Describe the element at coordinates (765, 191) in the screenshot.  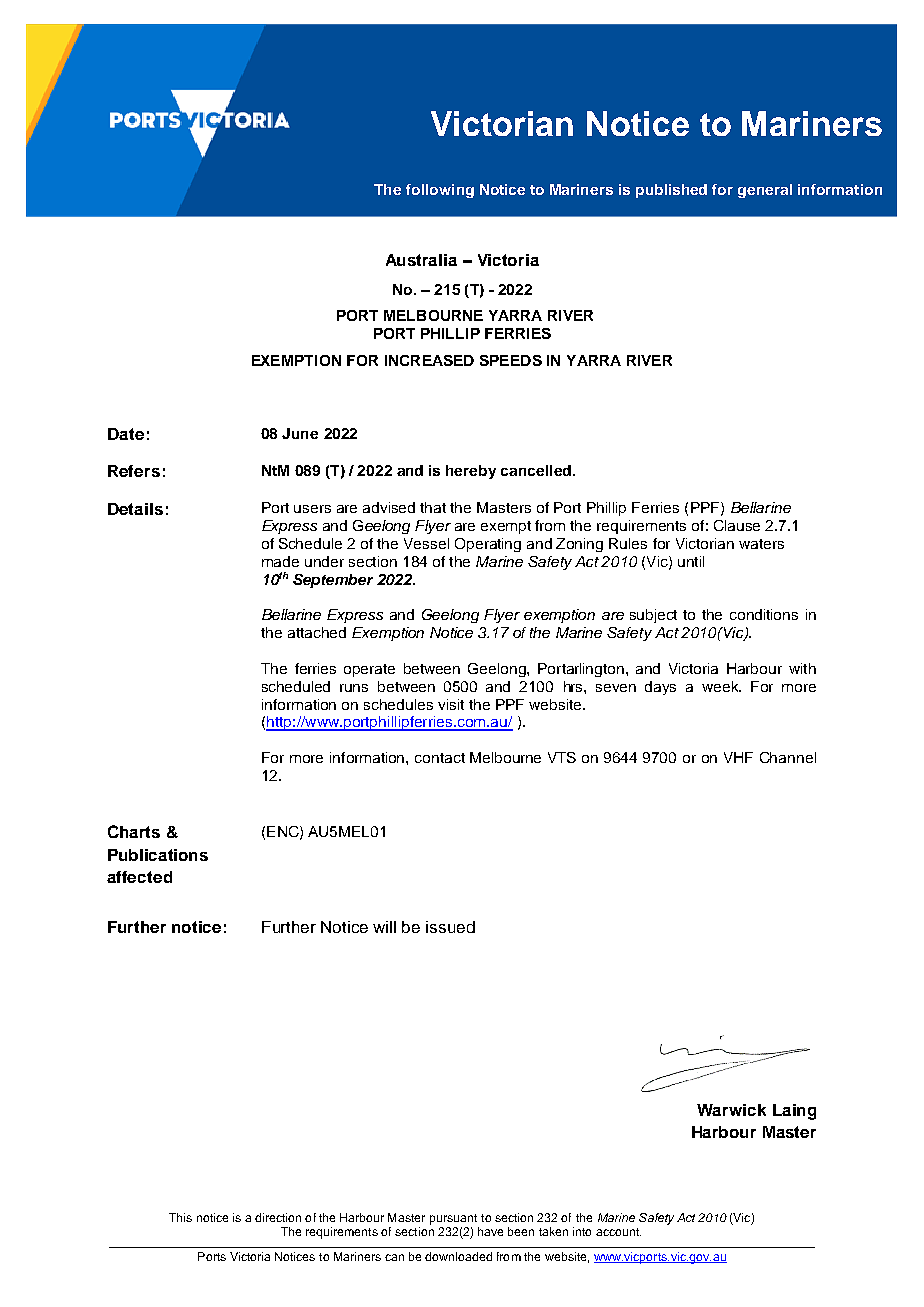
I see `general` at that location.
